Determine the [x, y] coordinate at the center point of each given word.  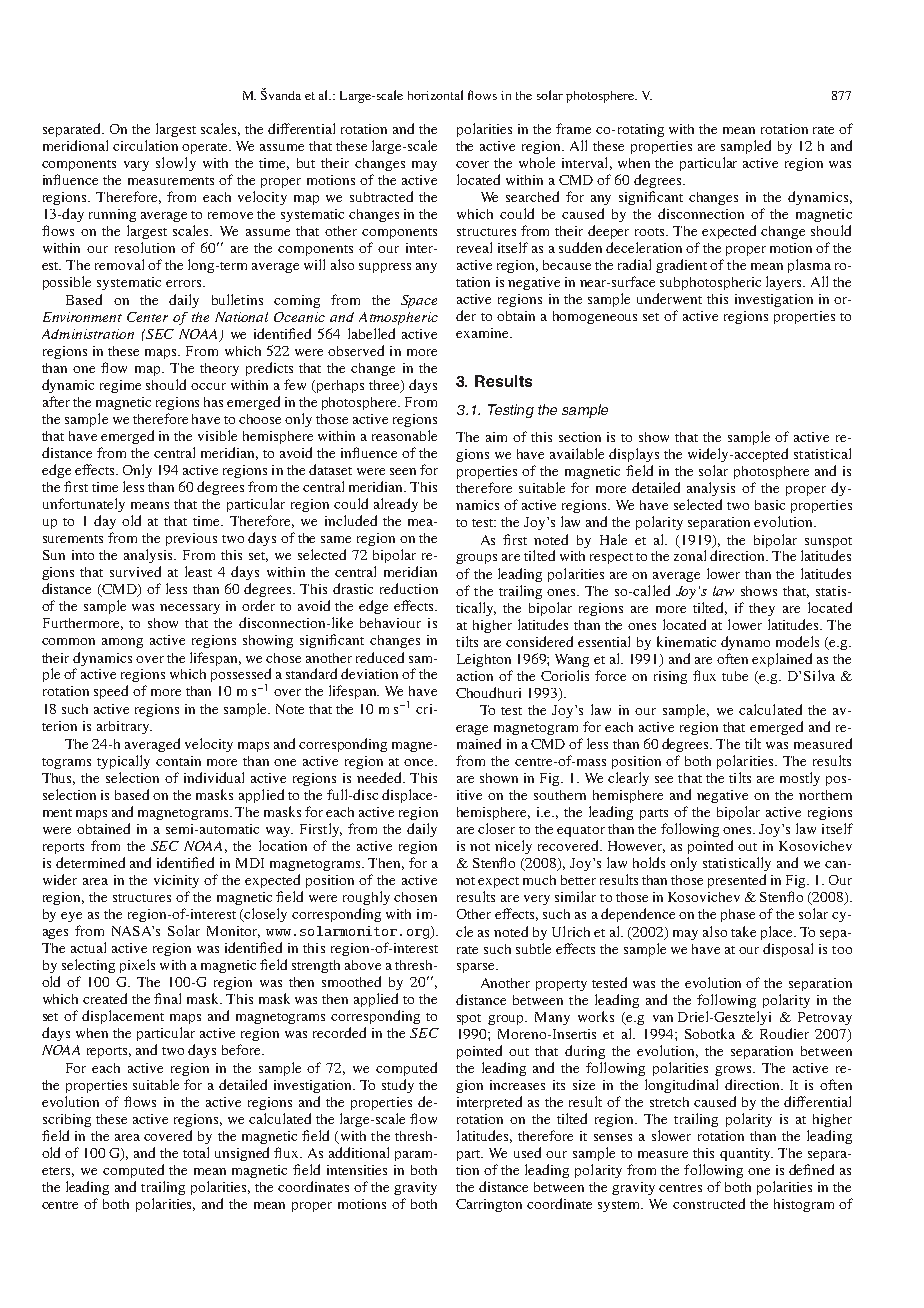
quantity [746, 1154]
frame [573, 128]
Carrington [489, 1205]
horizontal [435, 95]
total [196, 1152]
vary [136, 166]
